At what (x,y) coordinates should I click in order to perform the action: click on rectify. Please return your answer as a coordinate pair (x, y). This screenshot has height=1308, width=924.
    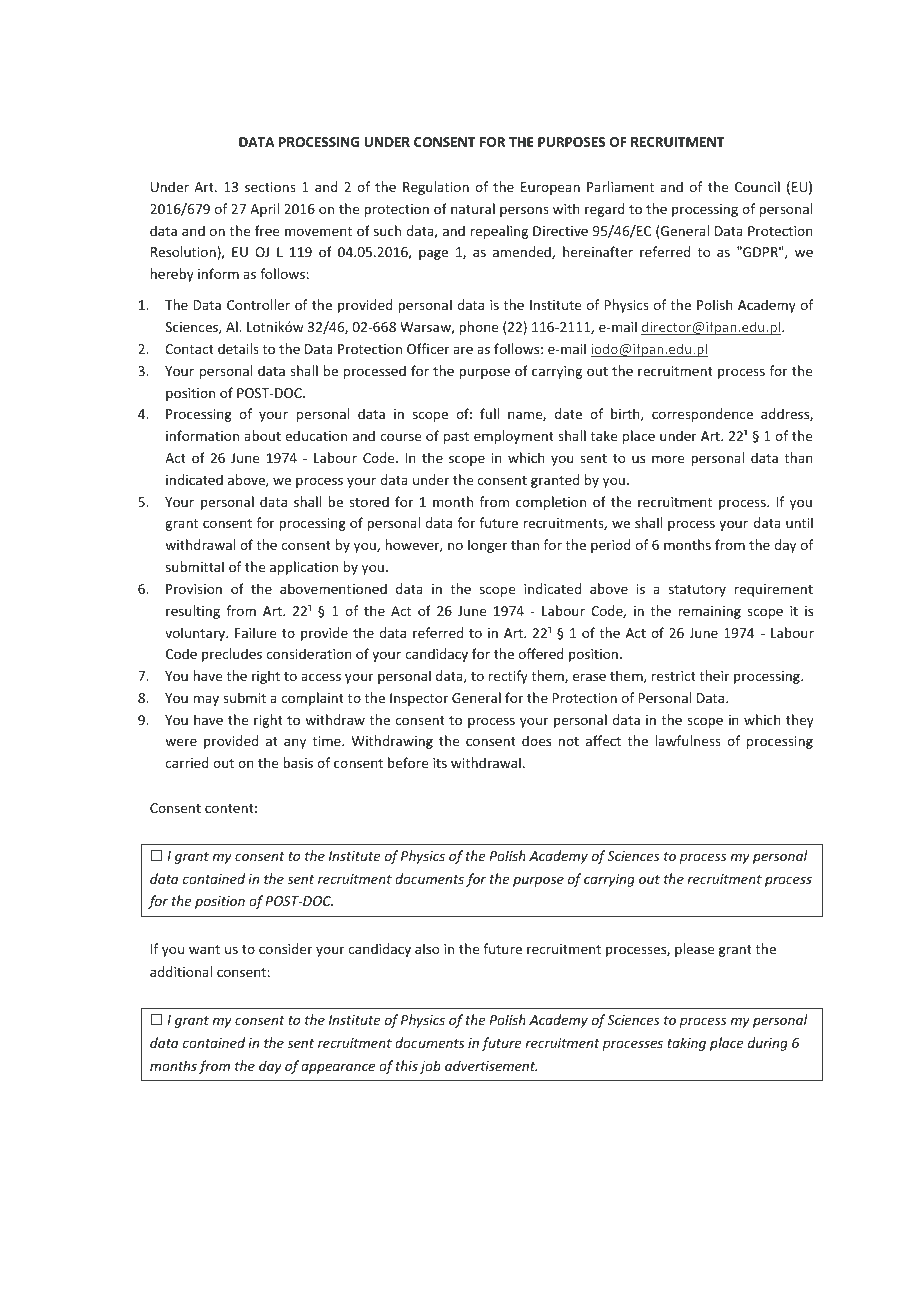
    Looking at the image, I should click on (508, 677).
